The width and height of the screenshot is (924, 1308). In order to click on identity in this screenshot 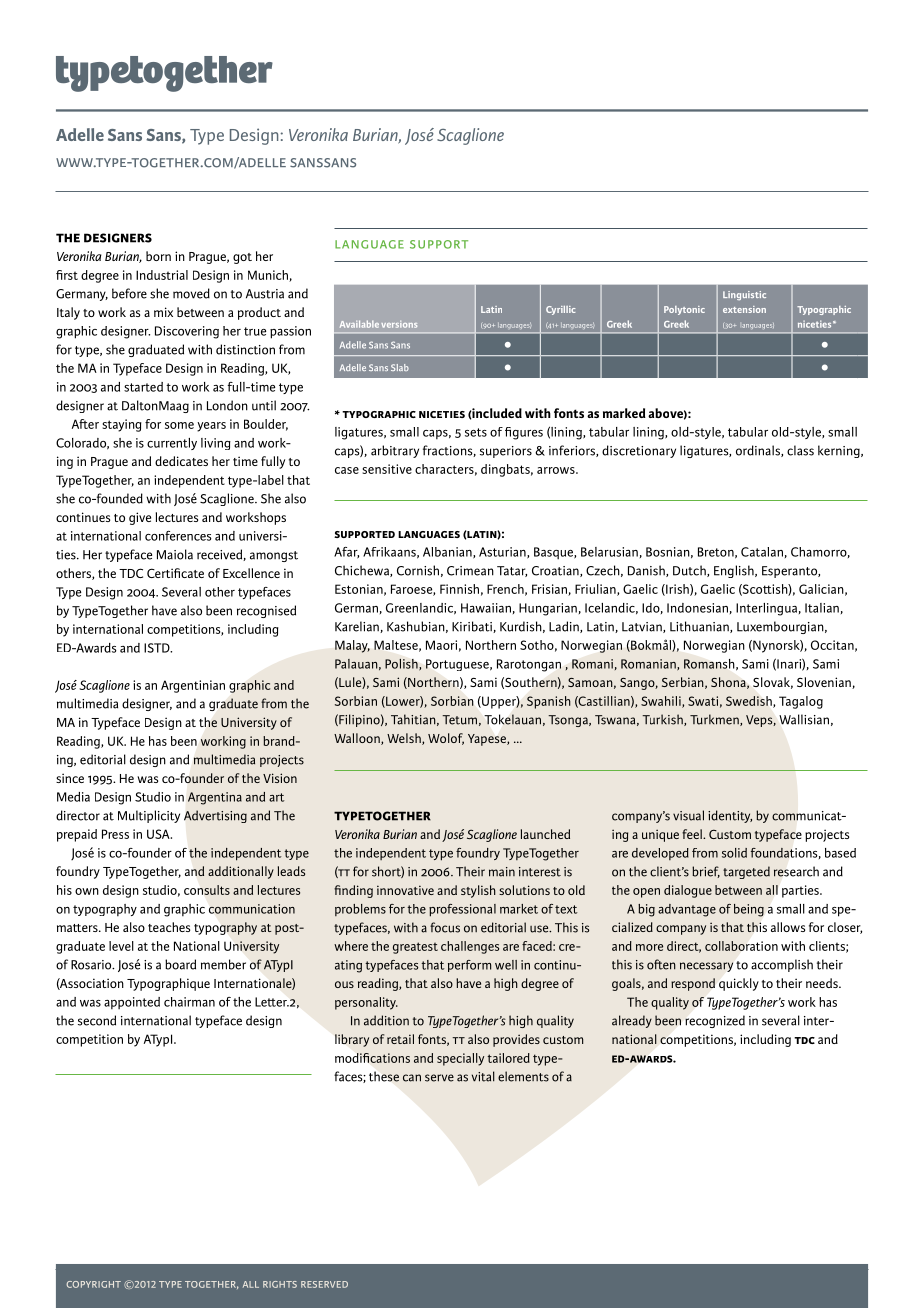, I will do `click(730, 816)`.
